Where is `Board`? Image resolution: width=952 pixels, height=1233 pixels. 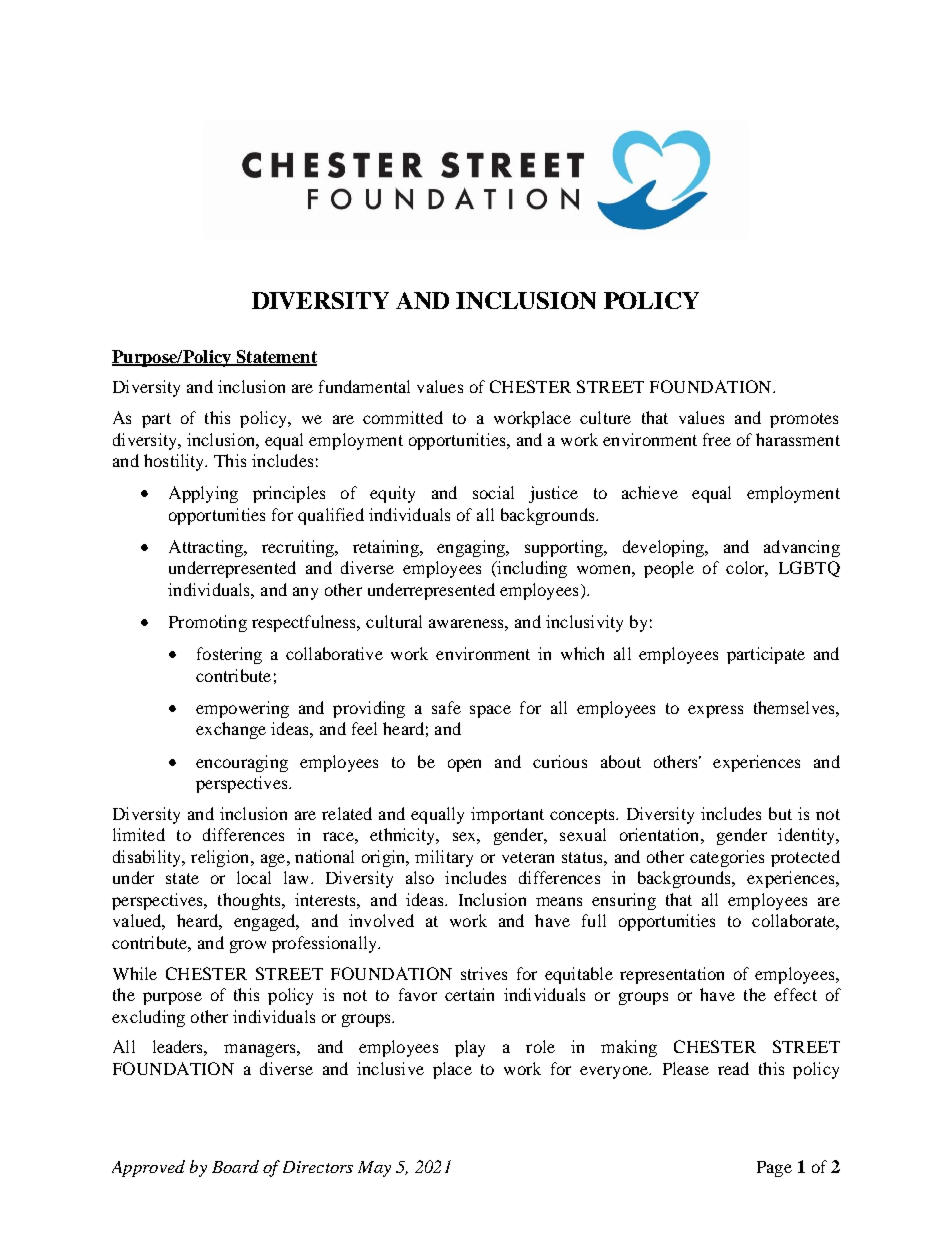
Board is located at coordinates (235, 1166).
